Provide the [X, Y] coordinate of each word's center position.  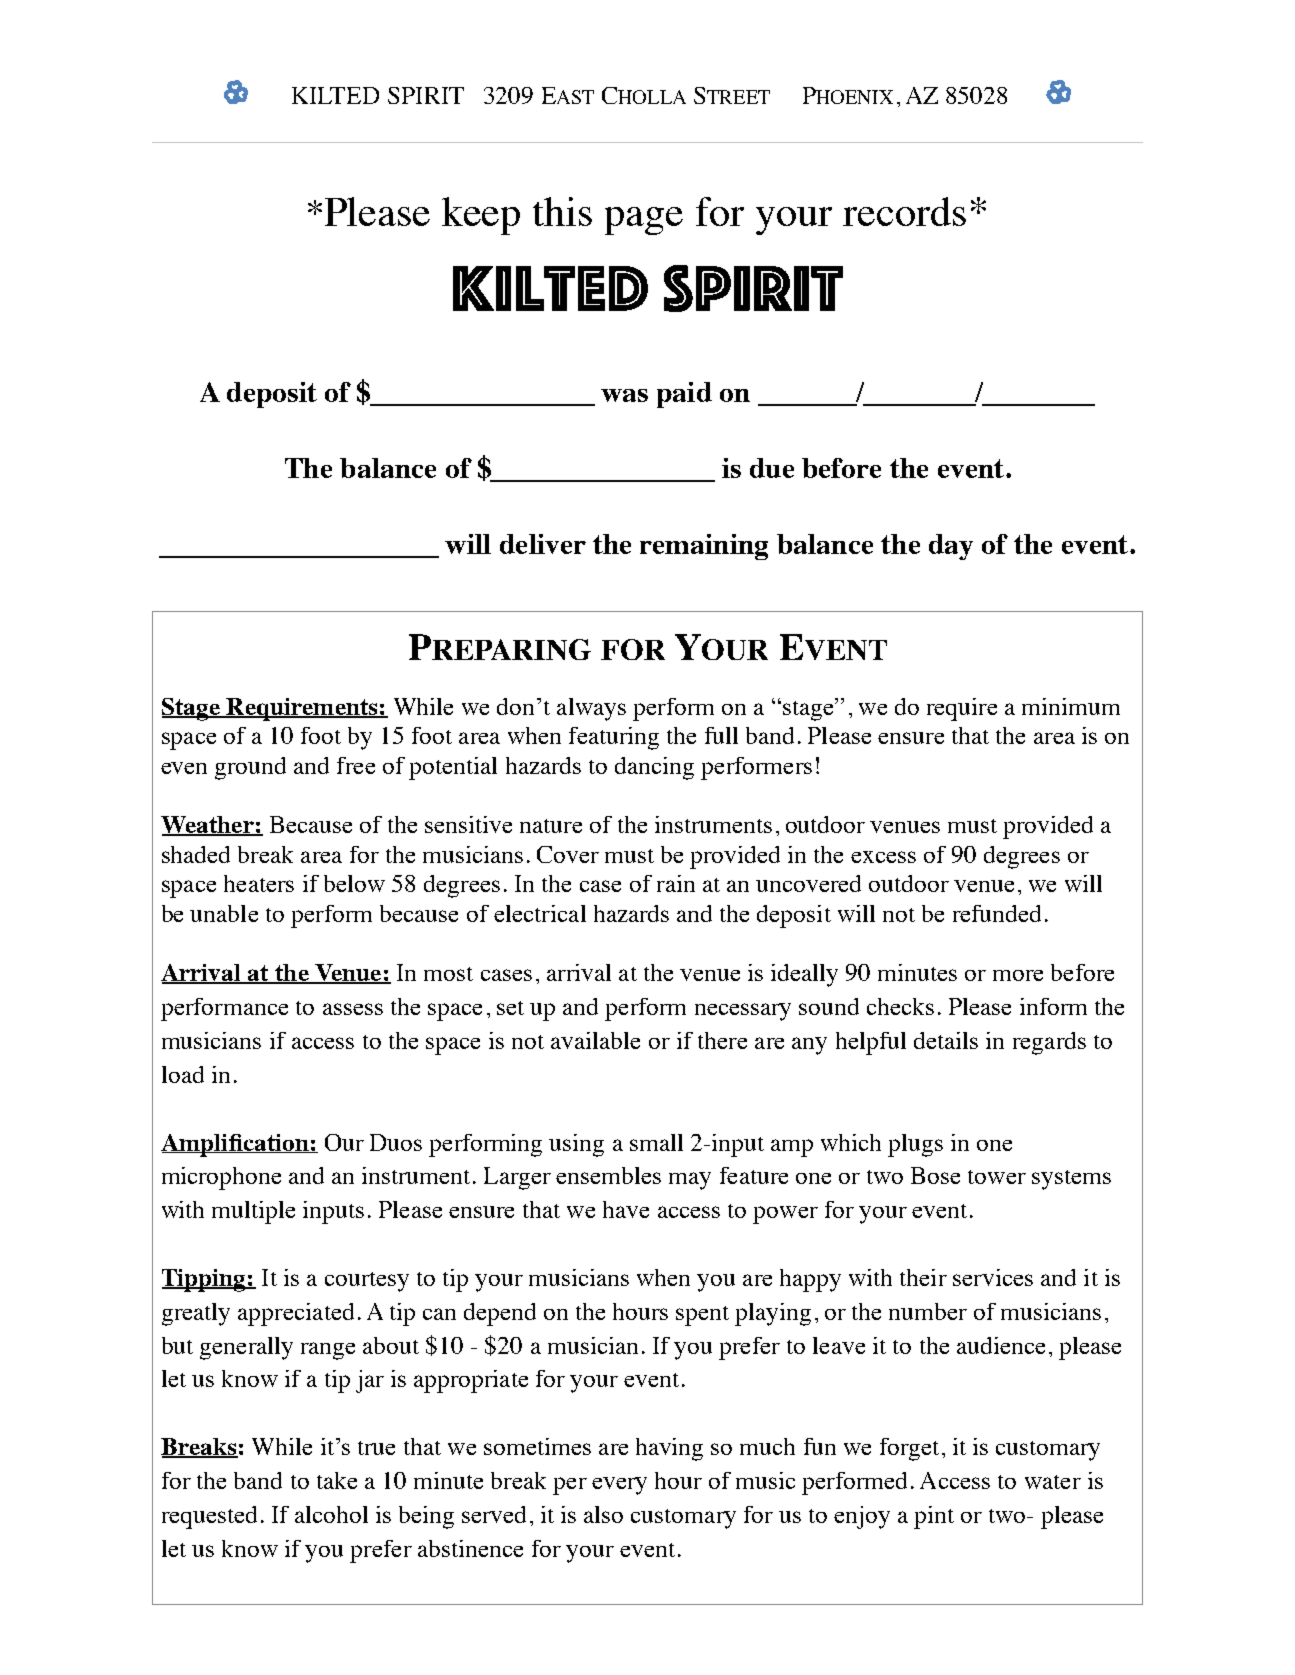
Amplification [236, 1145]
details [946, 1040]
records [904, 211]
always [591, 709]
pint [934, 1517]
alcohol [331, 1514]
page [644, 221]
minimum [1071, 706]
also [603, 1514]
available [595, 1040]
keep [481, 216]
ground [250, 768]
